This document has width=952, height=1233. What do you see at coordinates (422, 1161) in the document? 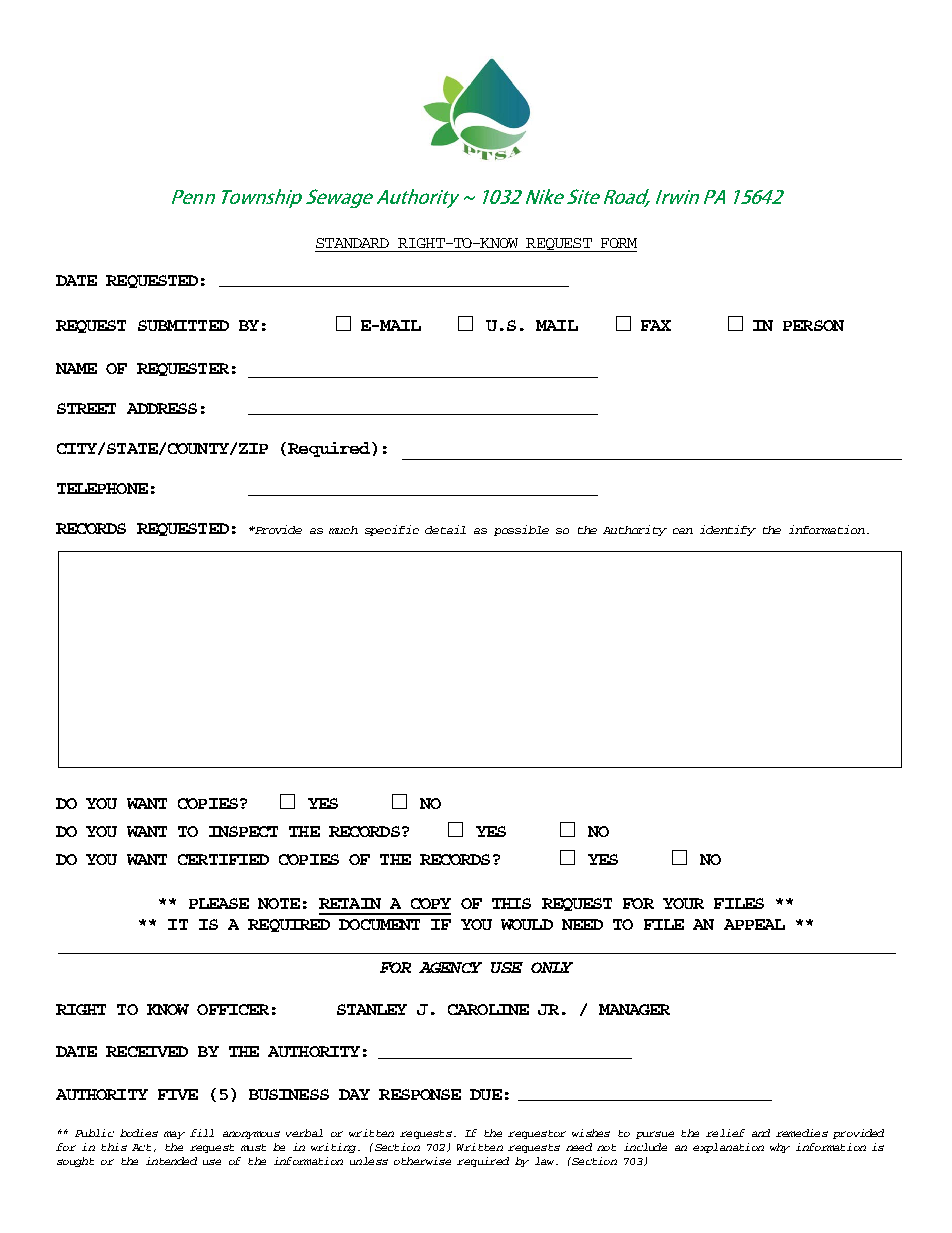
I see `otherwise` at bounding box center [422, 1161].
